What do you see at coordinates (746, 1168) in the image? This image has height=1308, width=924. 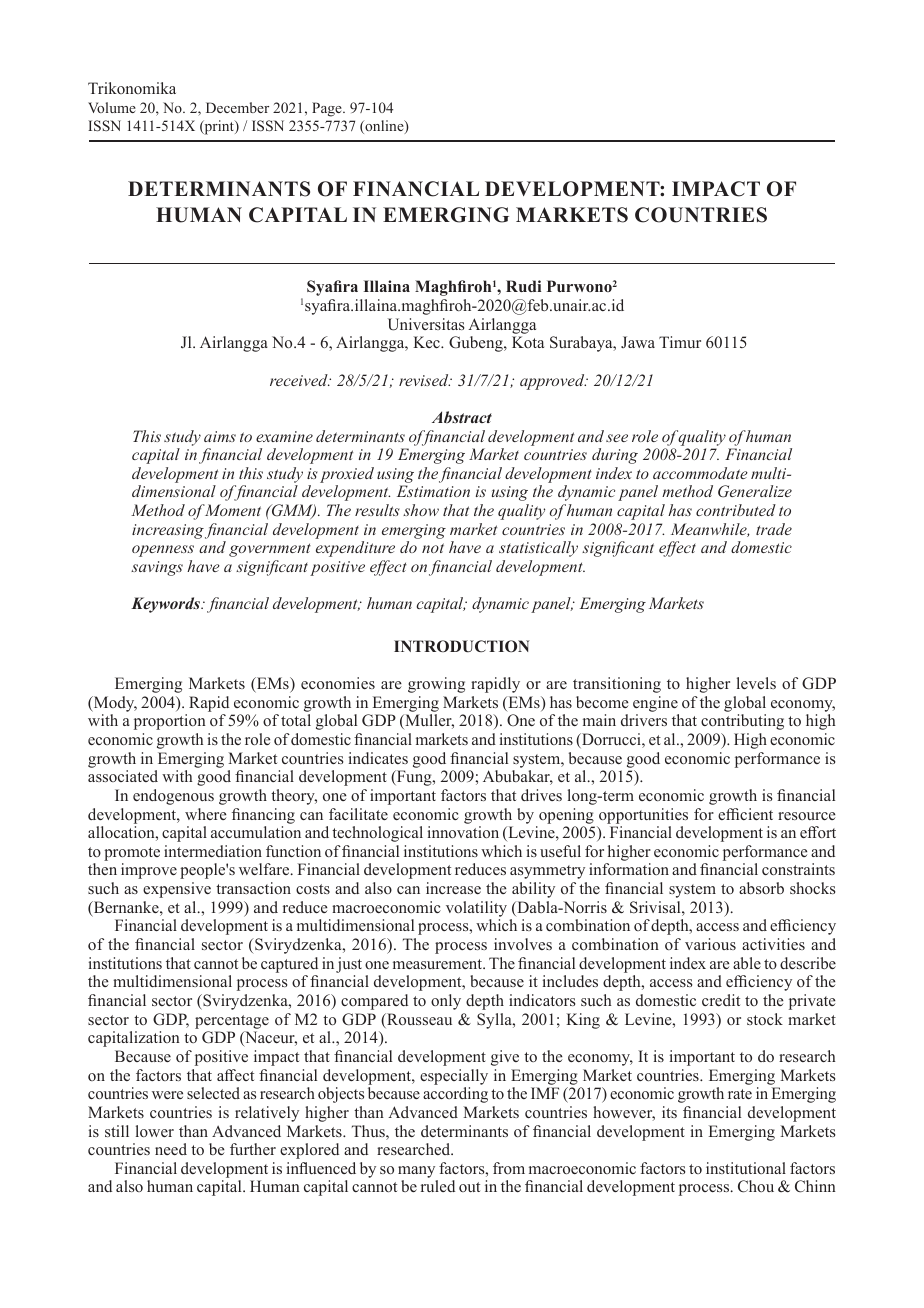 I see `institutional` at bounding box center [746, 1168].
